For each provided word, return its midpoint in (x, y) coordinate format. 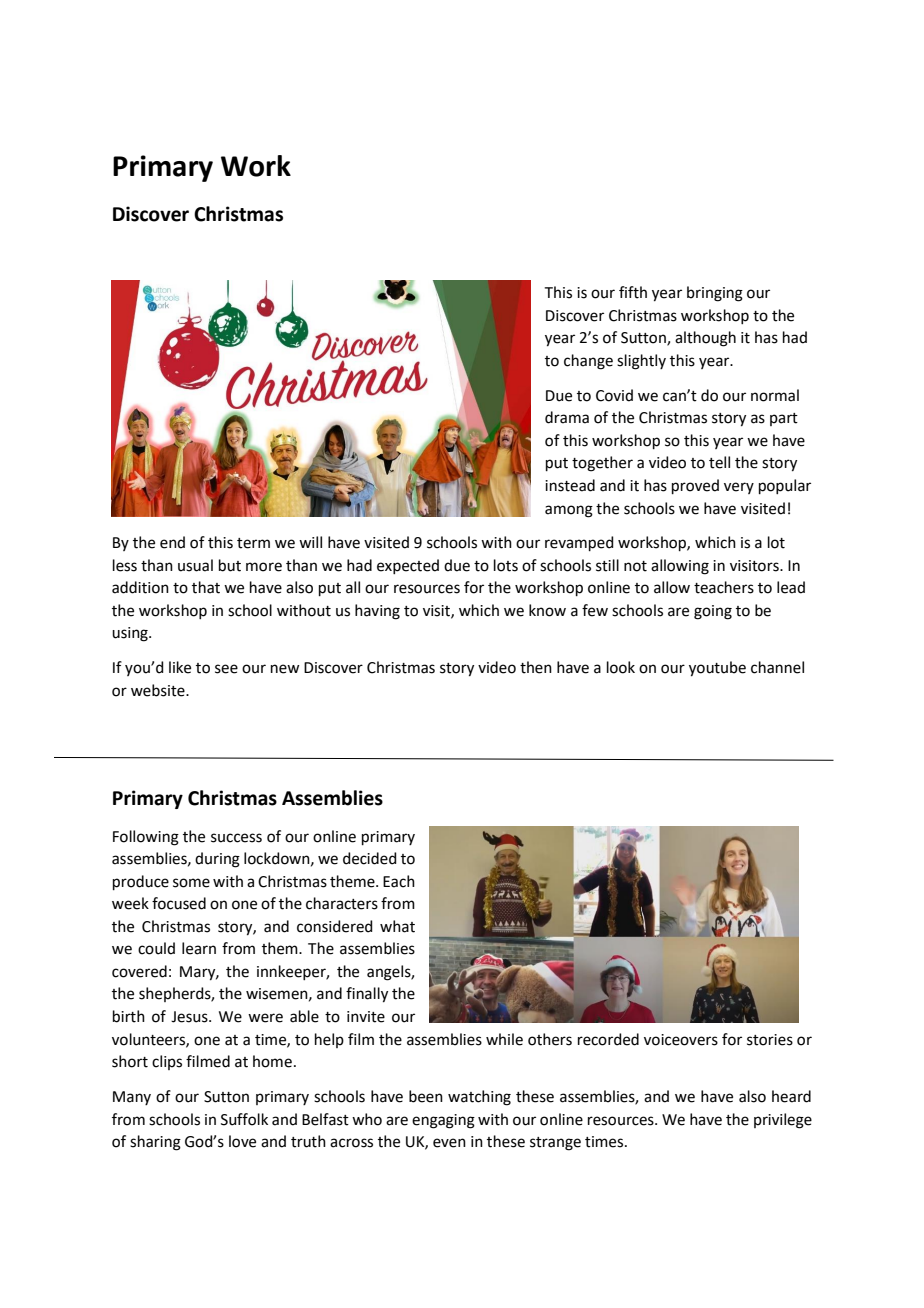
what (397, 926)
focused (179, 903)
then (536, 667)
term (253, 543)
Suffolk (244, 1119)
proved (695, 486)
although (705, 339)
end (172, 542)
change (588, 362)
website (159, 690)
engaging (443, 1121)
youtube (717, 669)
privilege (783, 1121)
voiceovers (681, 1040)
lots (506, 565)
